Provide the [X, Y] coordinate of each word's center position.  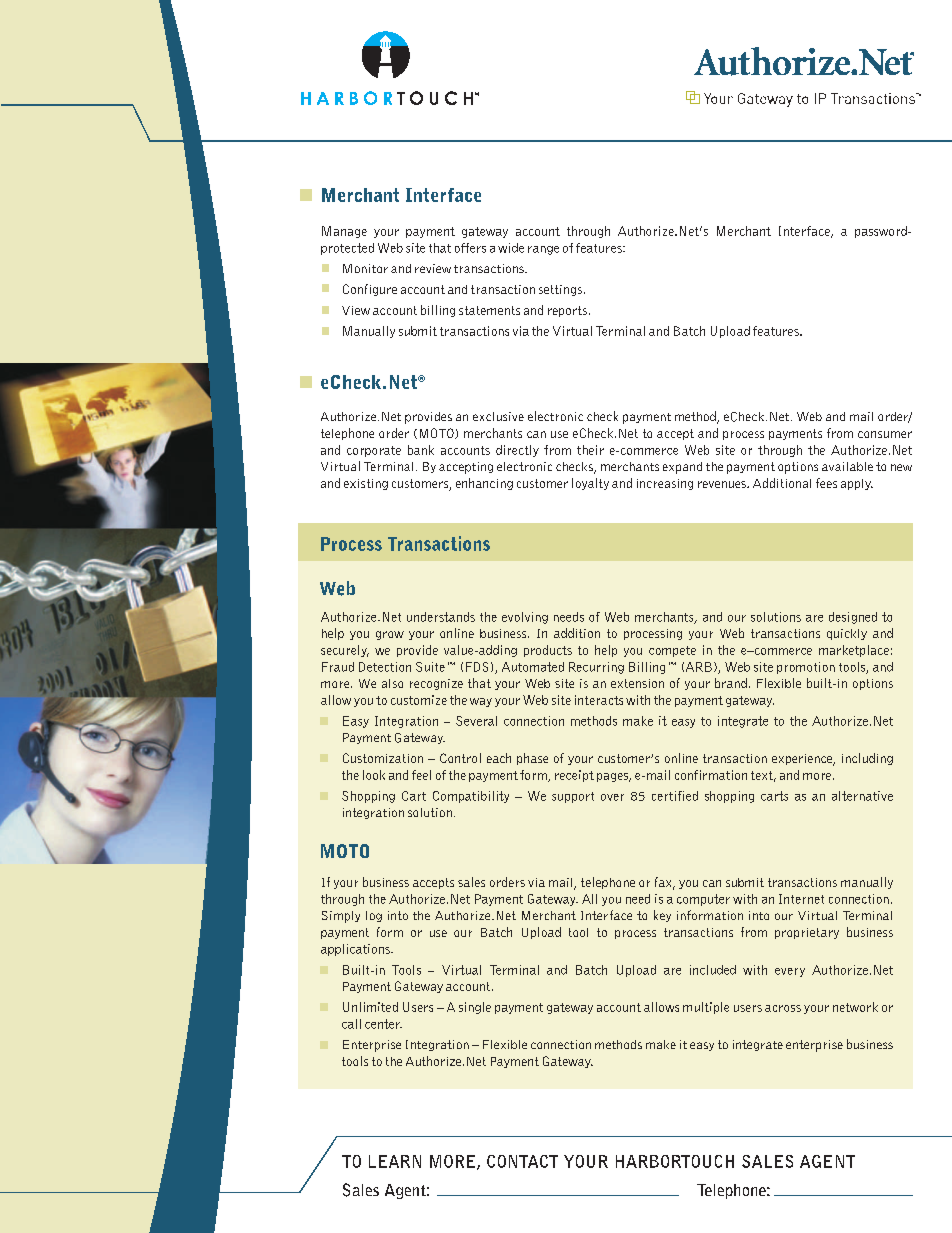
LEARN [395, 1161]
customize [419, 700]
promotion [806, 668]
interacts [599, 700]
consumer [885, 434]
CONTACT [522, 1161]
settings [560, 290]
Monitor [365, 268]
